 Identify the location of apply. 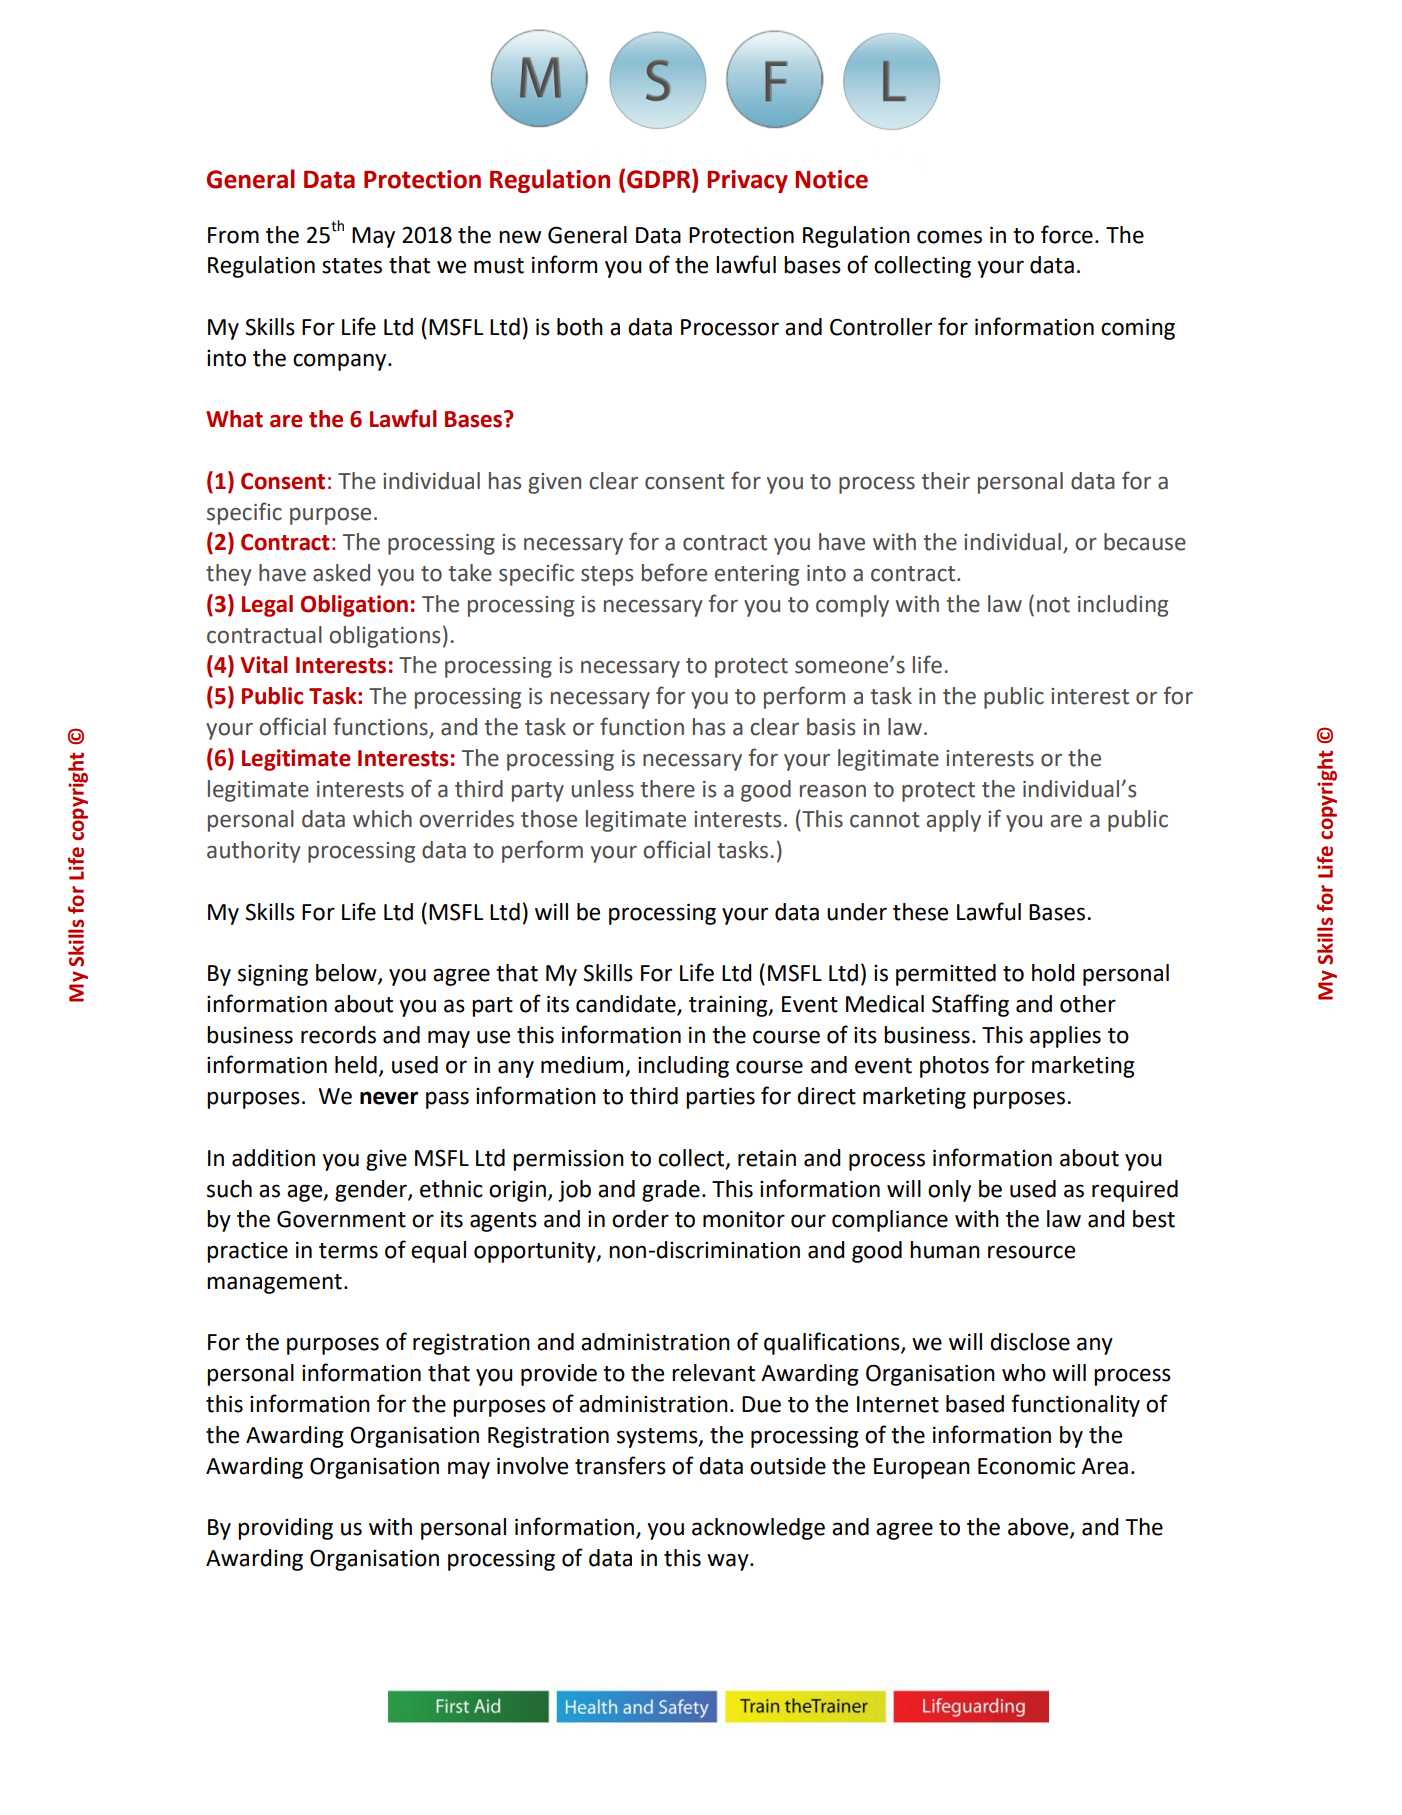
(954, 821).
